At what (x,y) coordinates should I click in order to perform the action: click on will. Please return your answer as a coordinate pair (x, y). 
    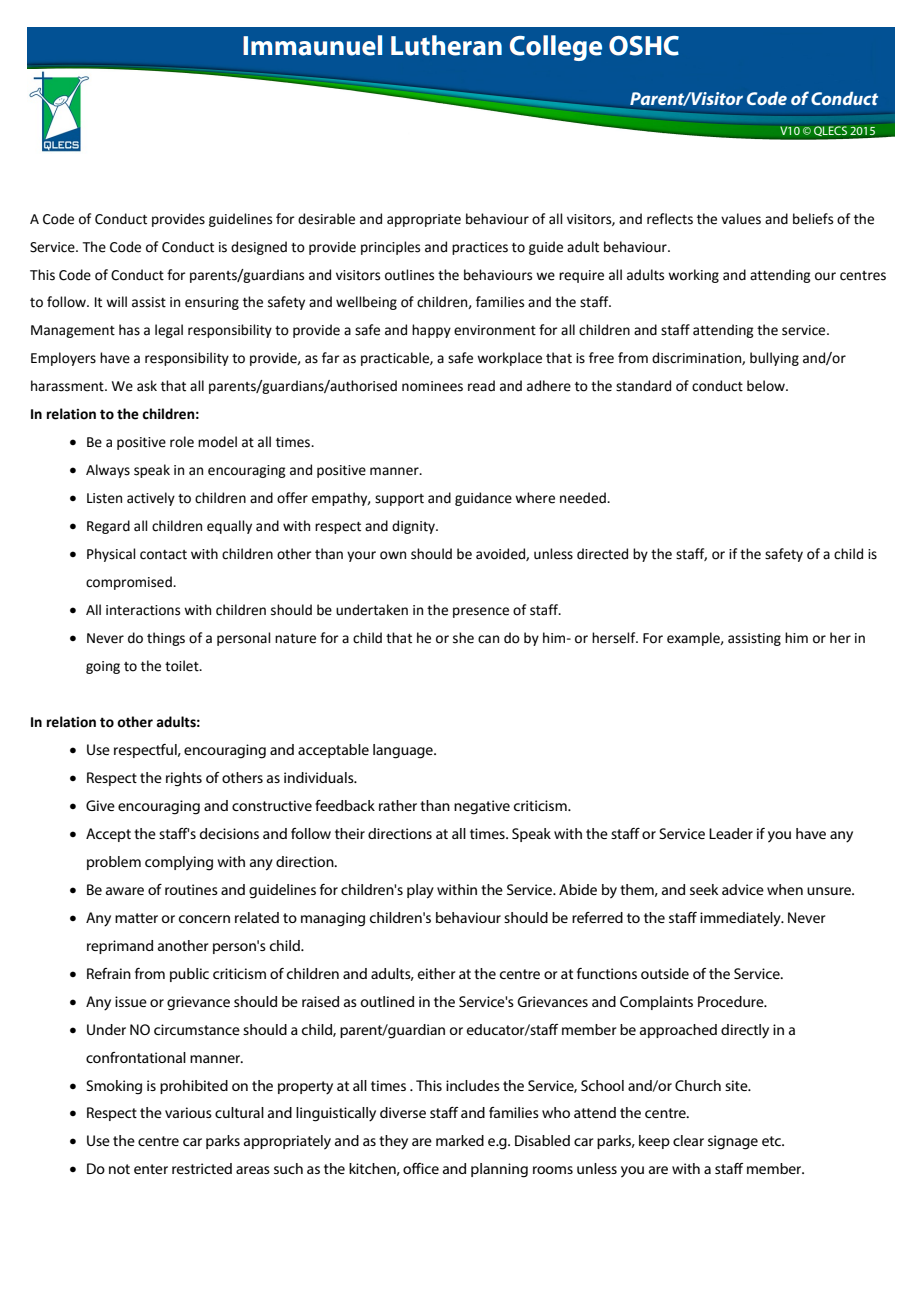
    Looking at the image, I should click on (116, 301).
